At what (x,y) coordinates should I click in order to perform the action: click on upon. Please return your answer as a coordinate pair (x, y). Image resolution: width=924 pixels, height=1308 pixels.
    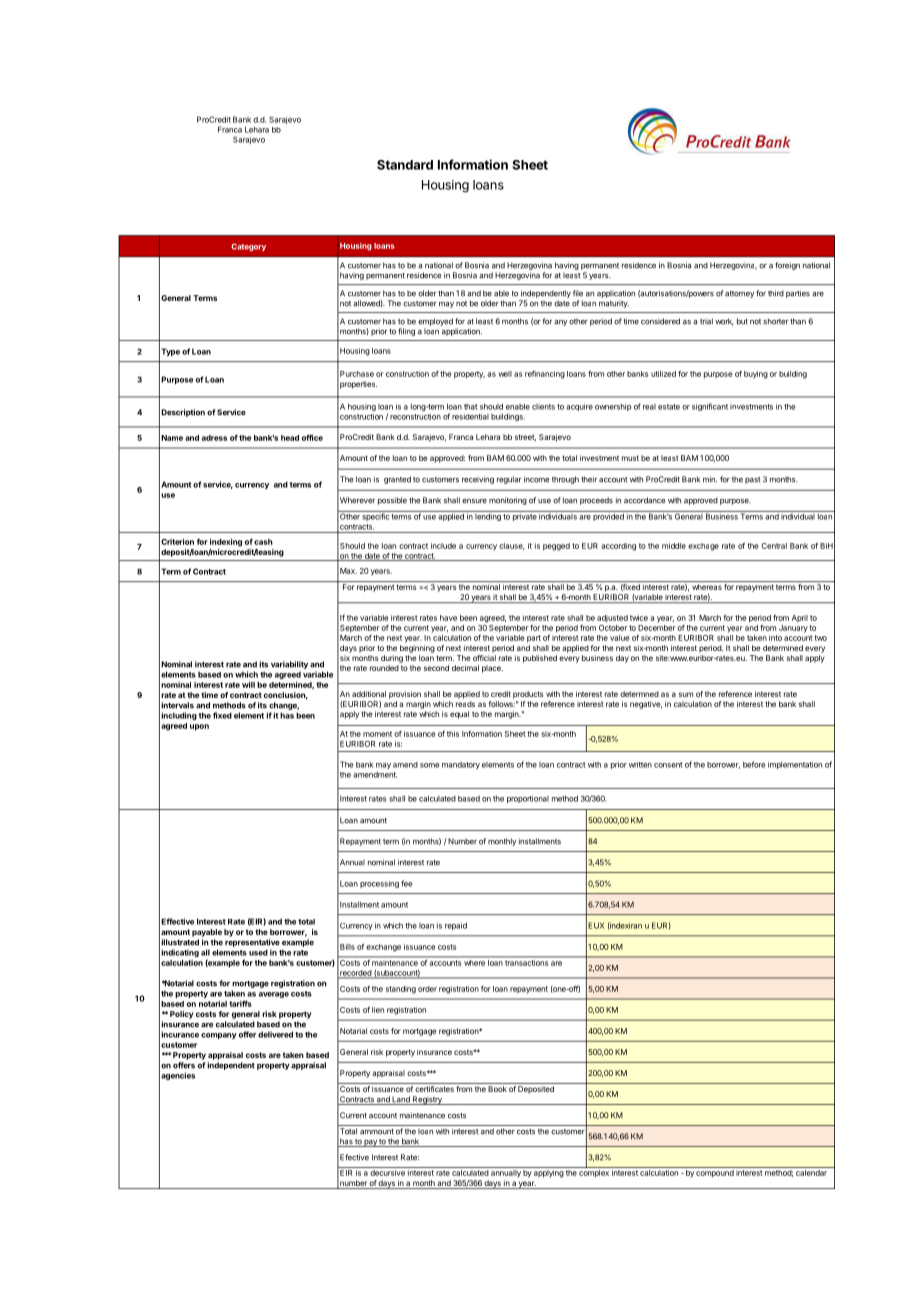
    Looking at the image, I should click on (199, 727).
